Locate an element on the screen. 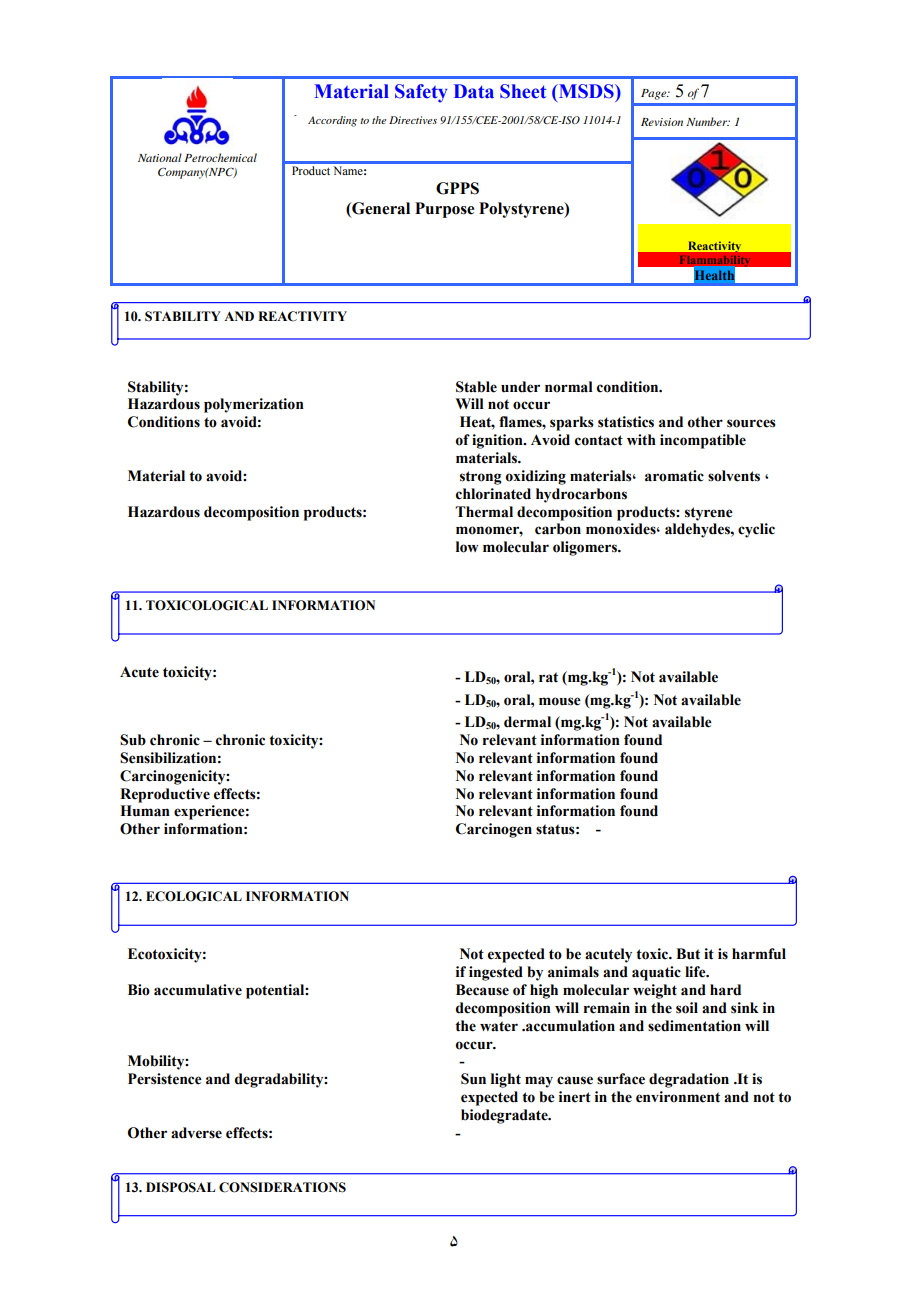  Stable is located at coordinates (476, 387).
